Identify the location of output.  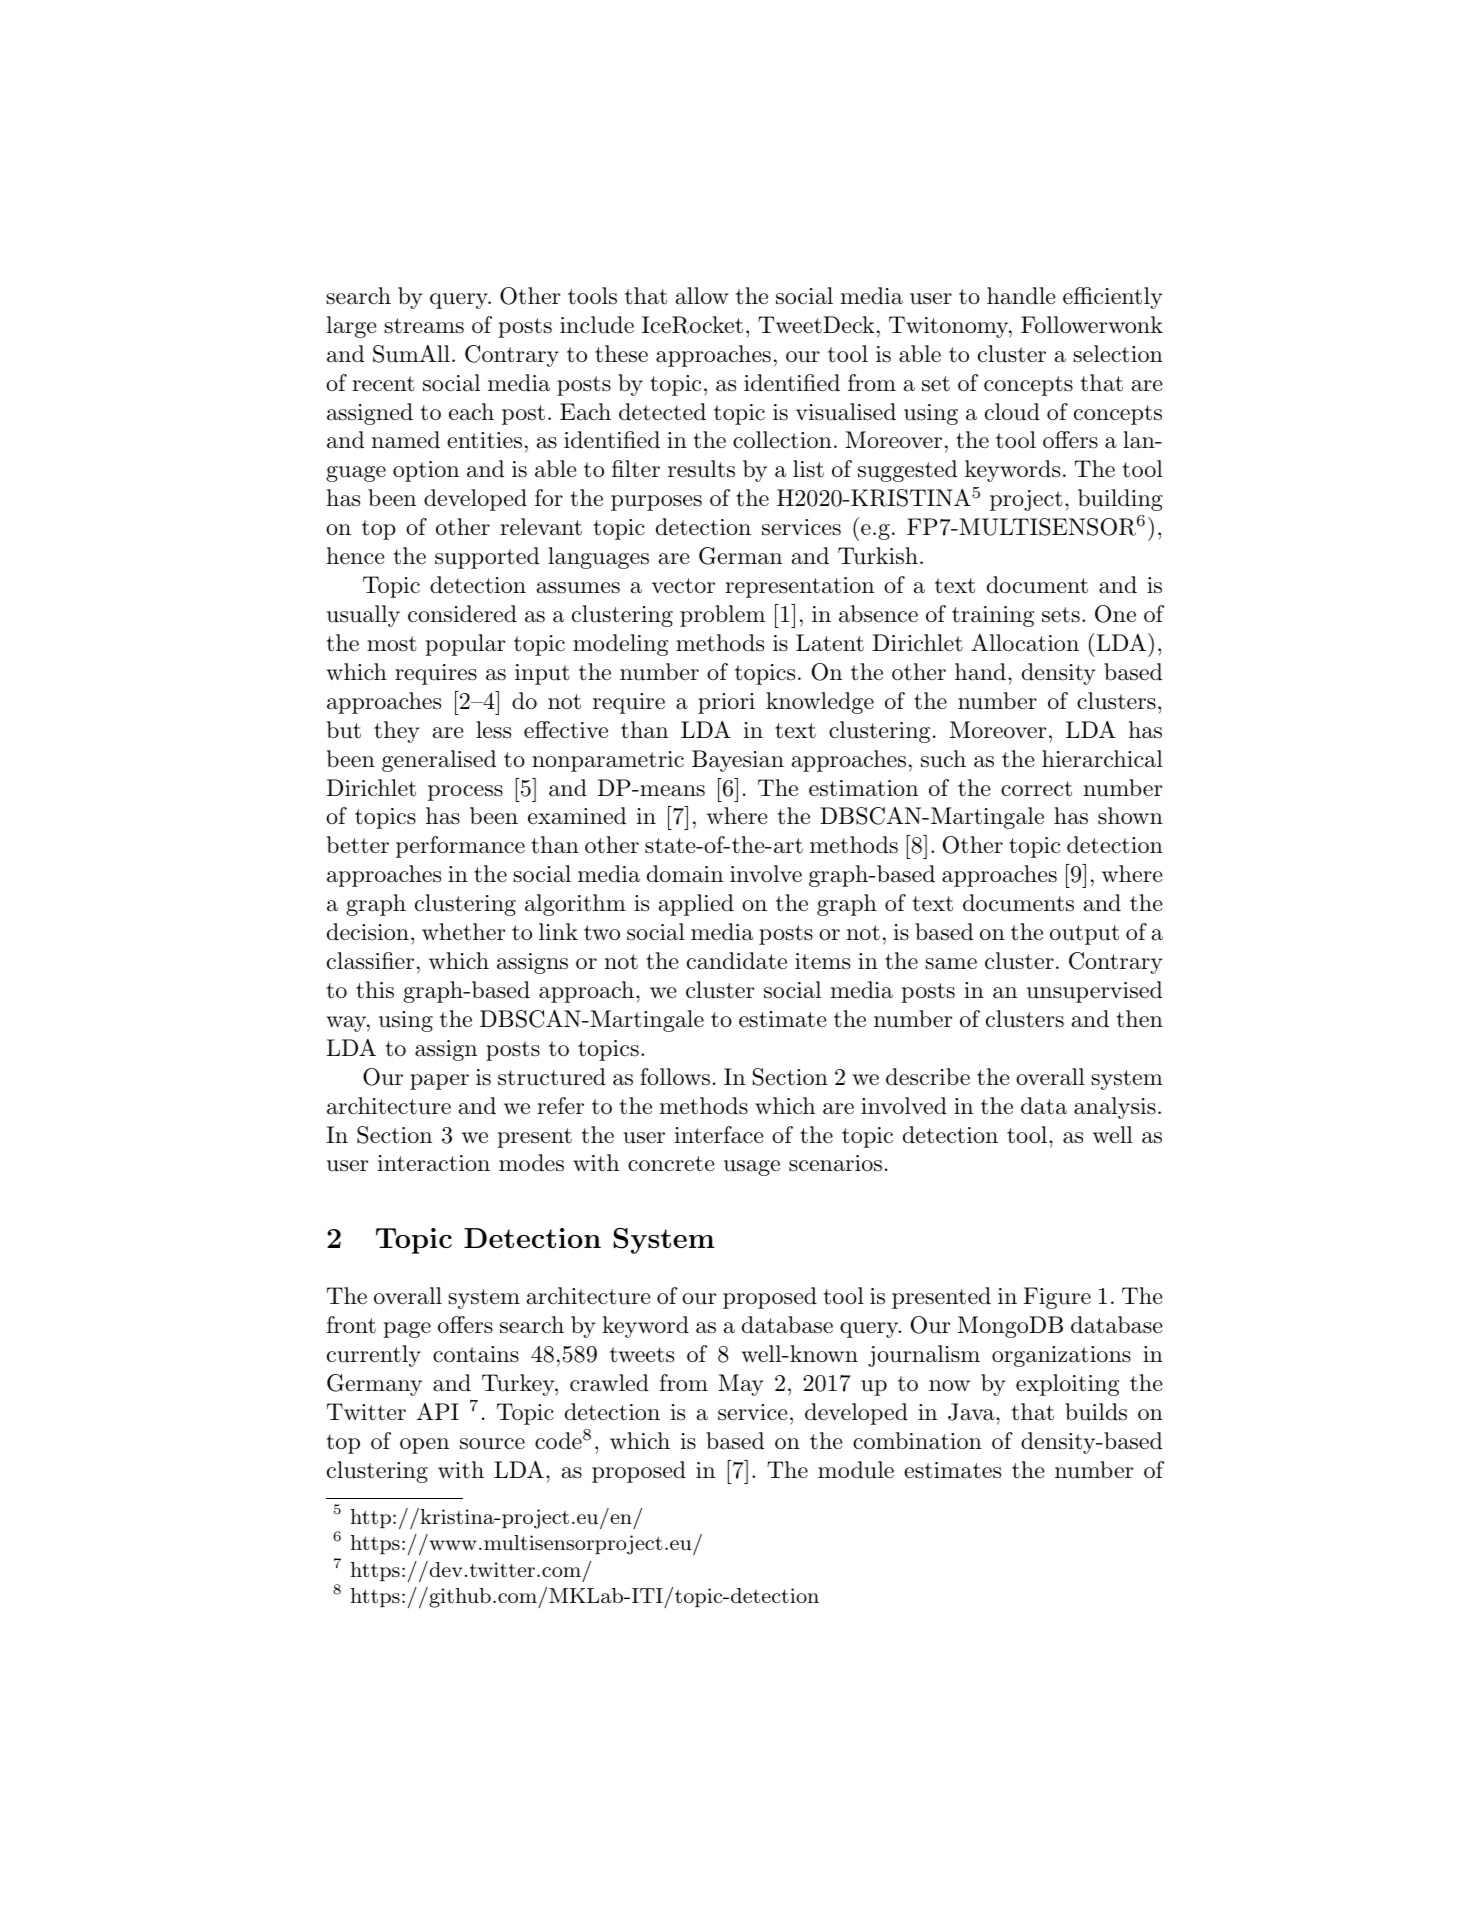
(1084, 935).
